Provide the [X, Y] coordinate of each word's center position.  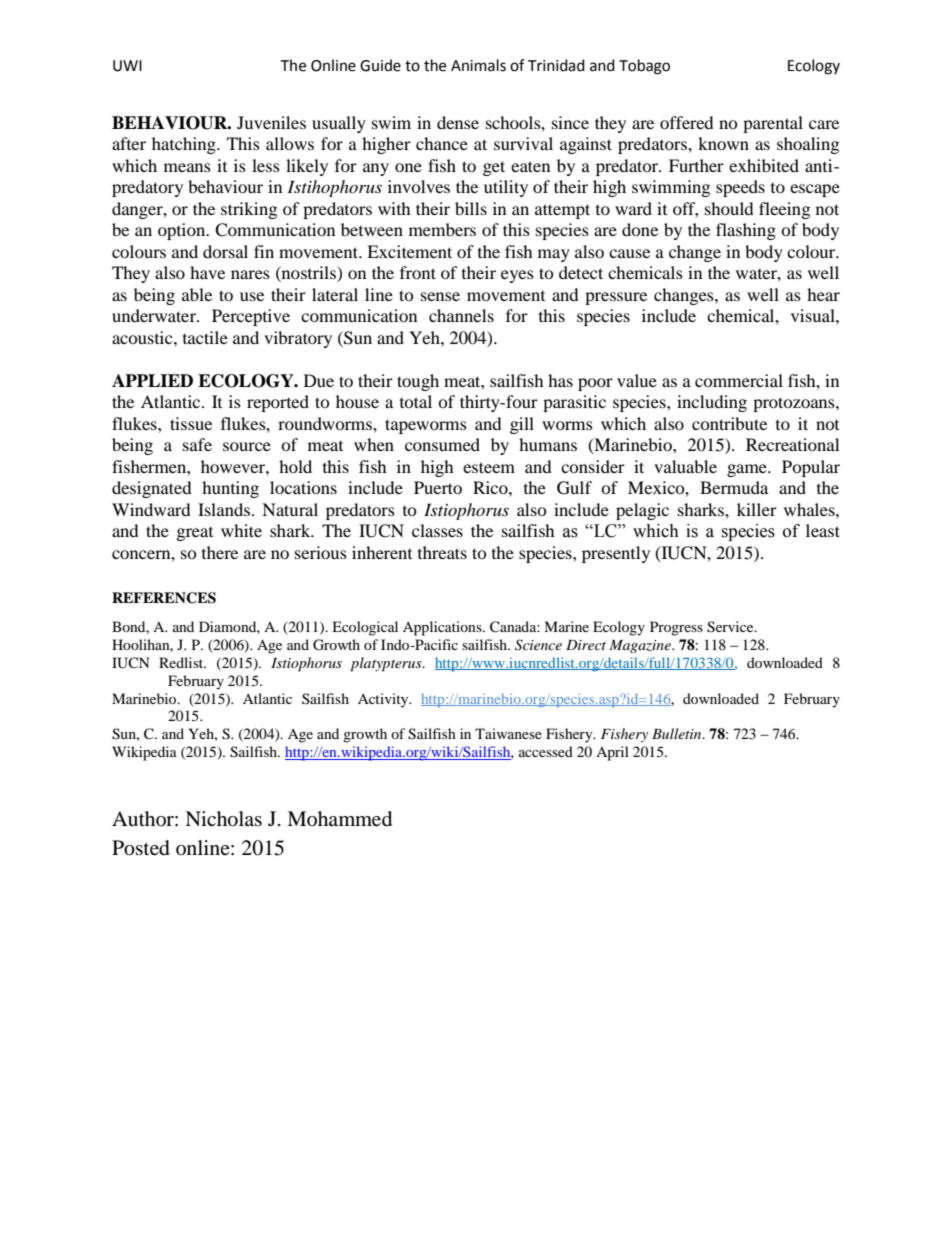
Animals [478, 65]
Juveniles [271, 122]
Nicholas [223, 819]
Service [731, 627]
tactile [205, 337]
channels [461, 315]
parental [773, 124]
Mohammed [339, 819]
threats [442, 552]
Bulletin [678, 733]
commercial [739, 380]
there [220, 552]
